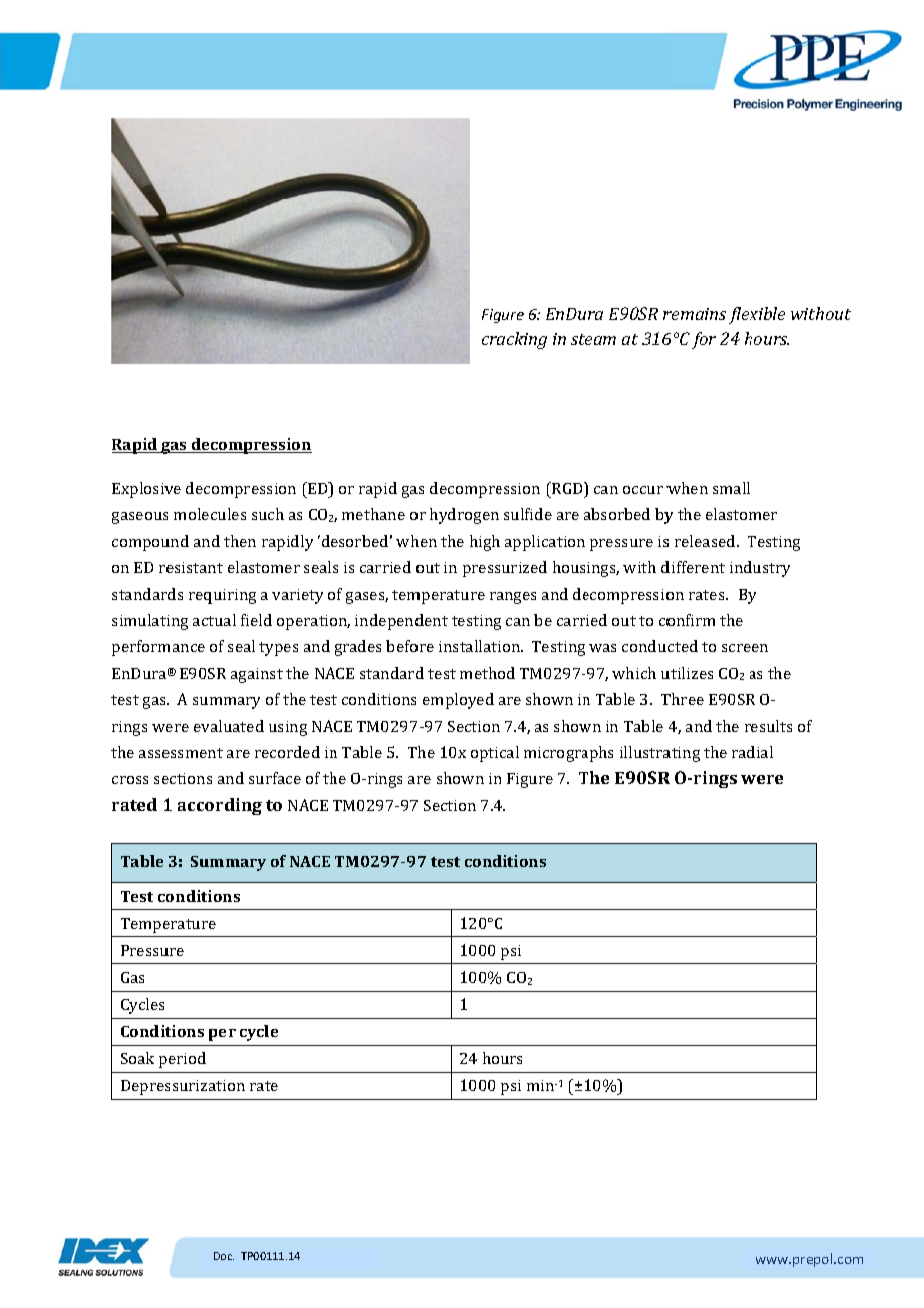  Describe the element at coordinates (137, 1058) in the image. I see `Soak` at that location.
